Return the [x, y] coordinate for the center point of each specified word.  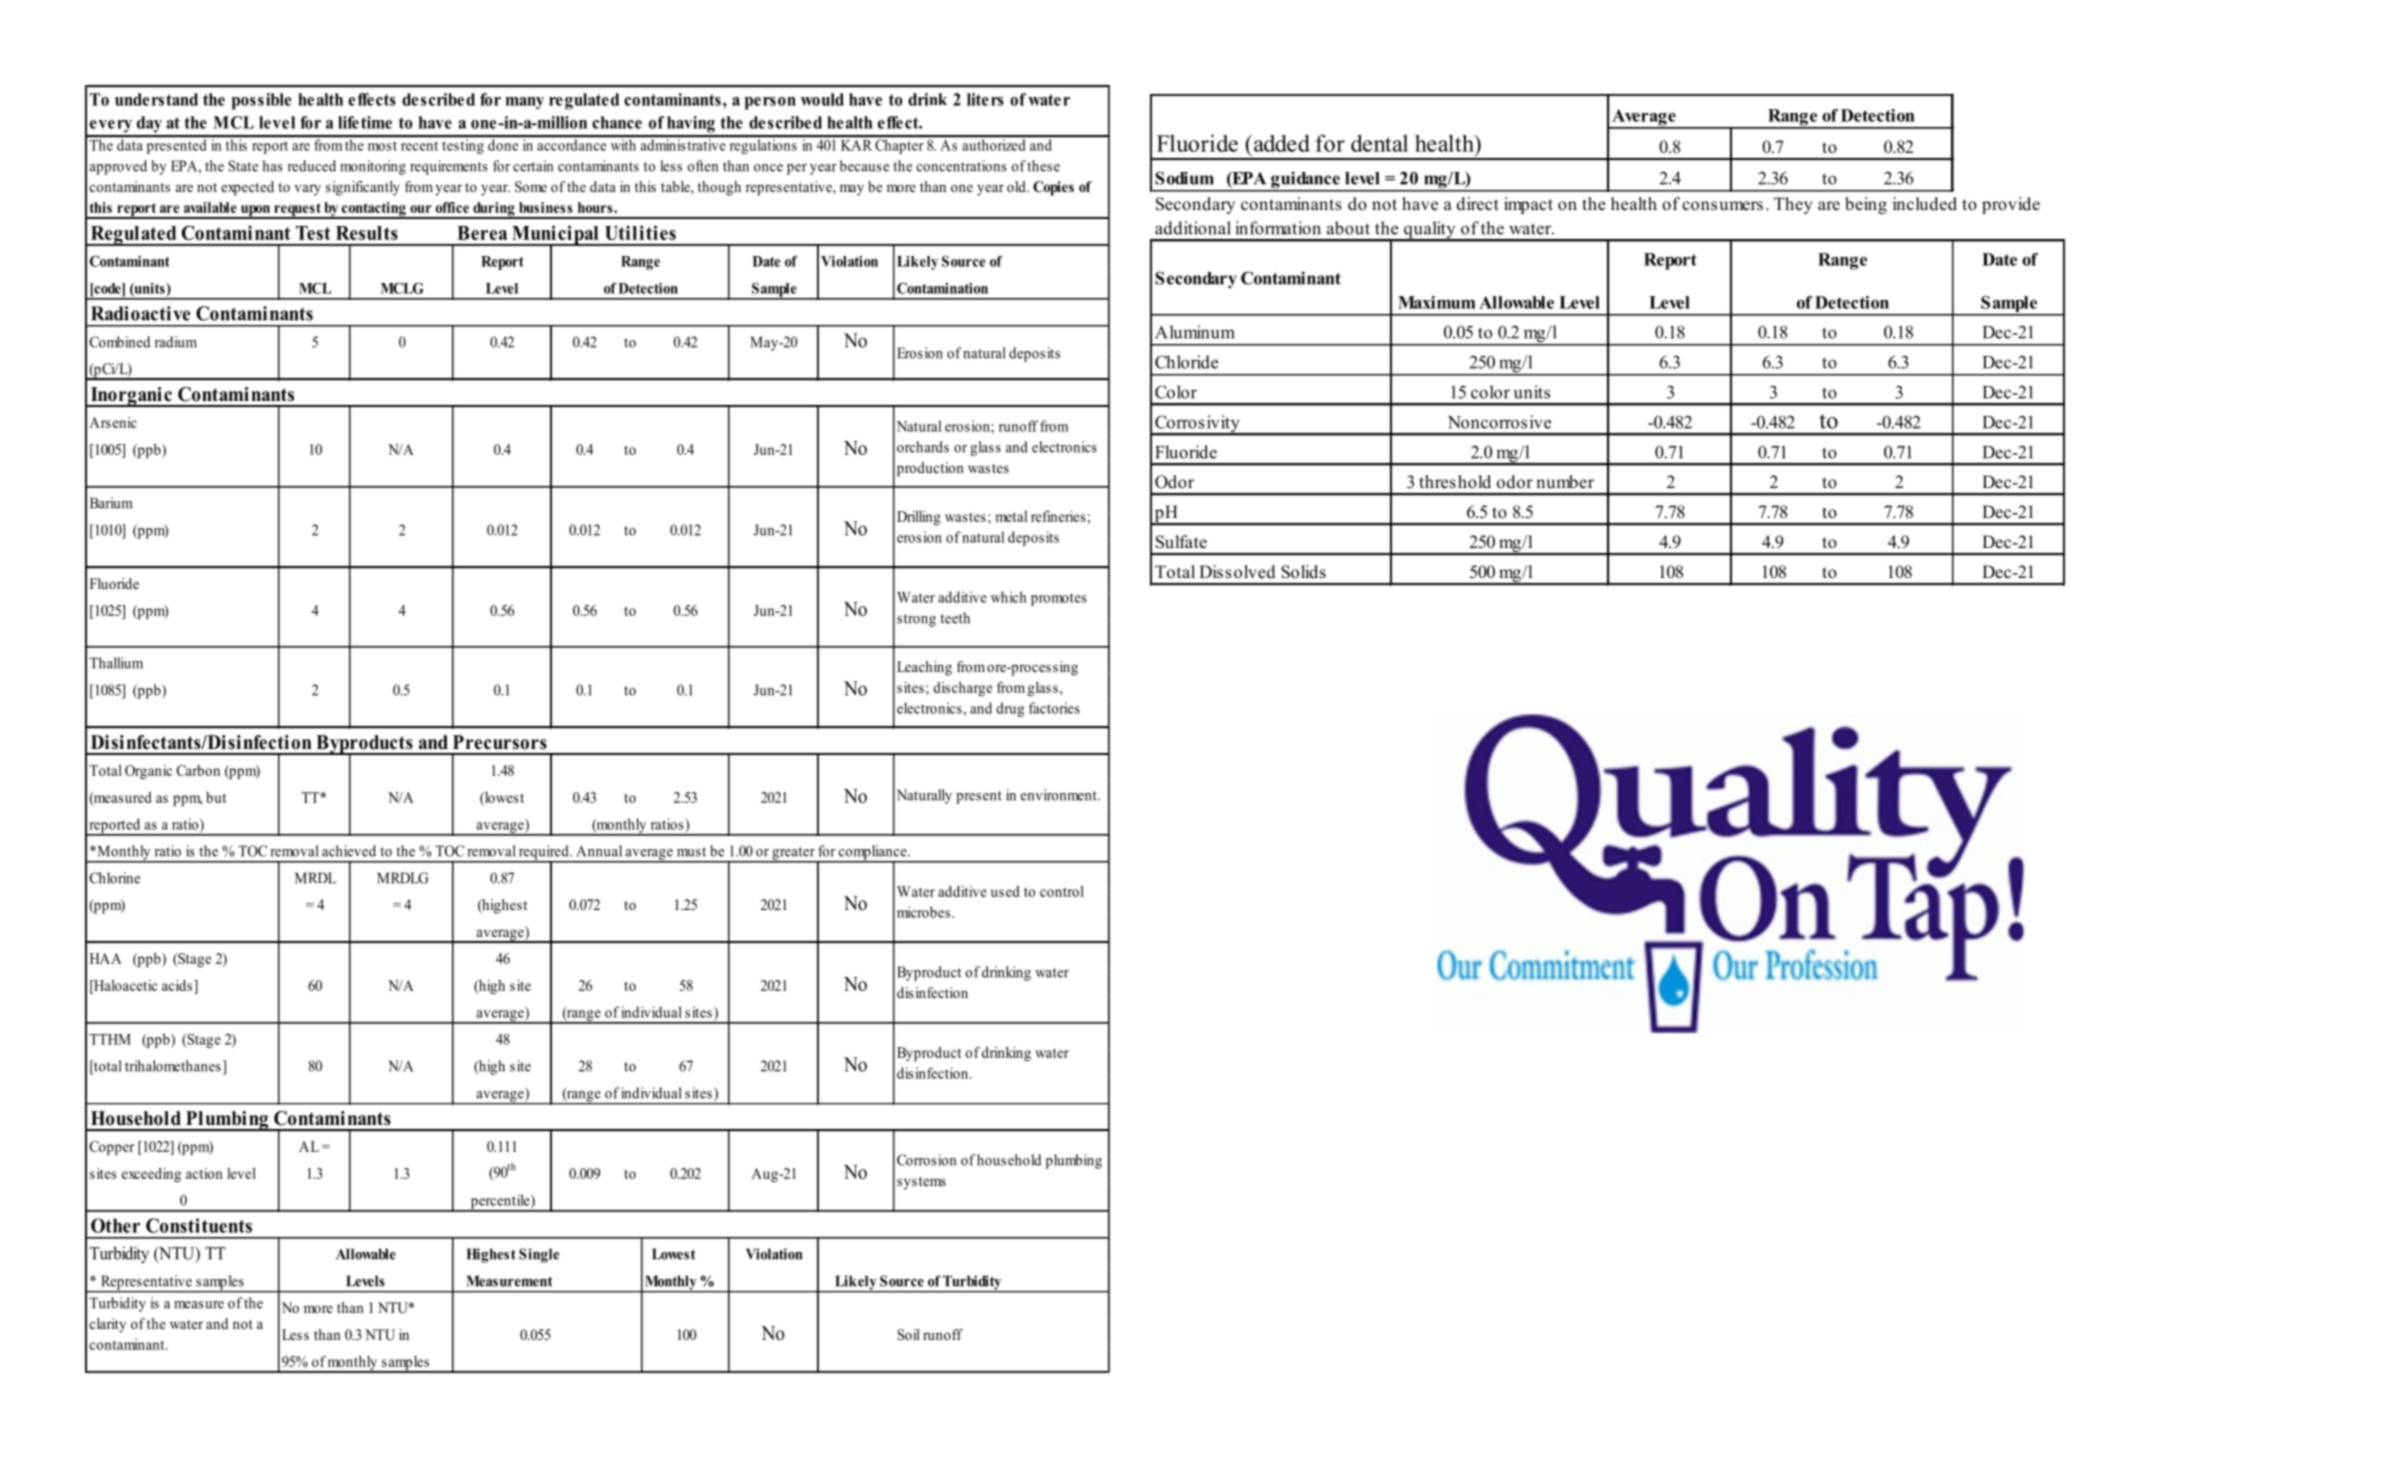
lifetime [365, 122]
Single [539, 1255]
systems [921, 1183]
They [1793, 205]
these [1043, 166]
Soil [908, 1334]
